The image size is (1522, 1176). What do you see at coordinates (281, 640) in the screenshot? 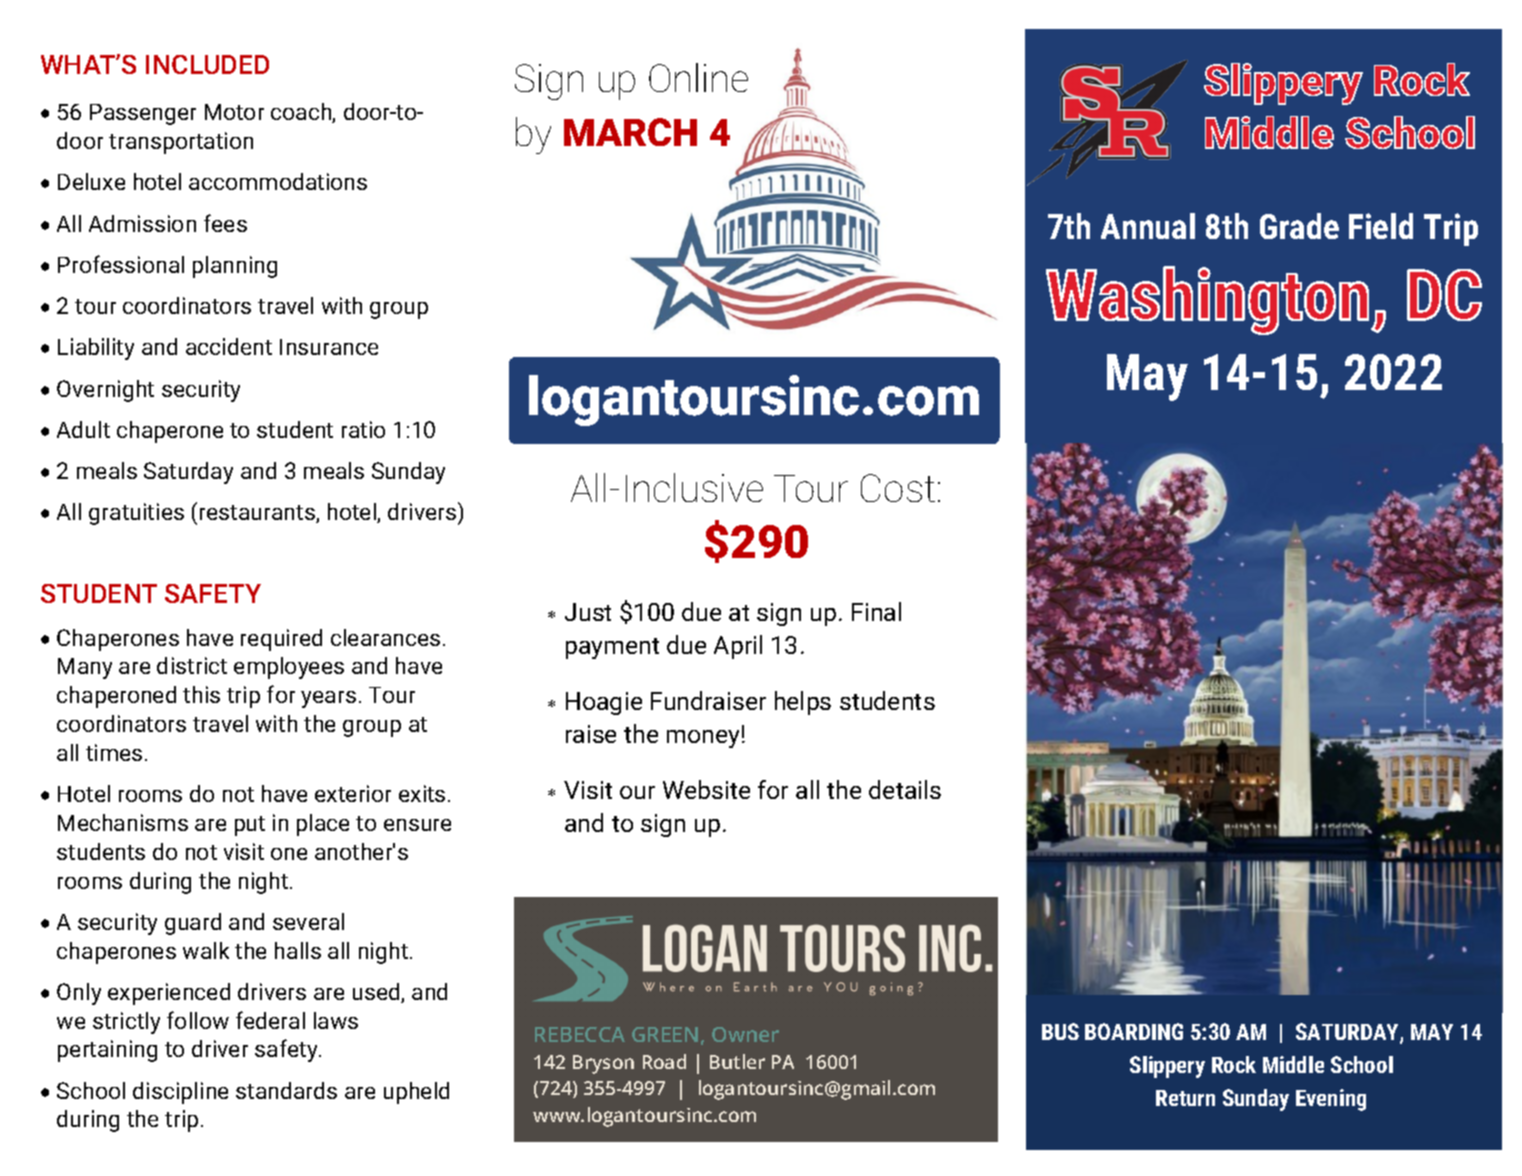
I see `required` at bounding box center [281, 640].
